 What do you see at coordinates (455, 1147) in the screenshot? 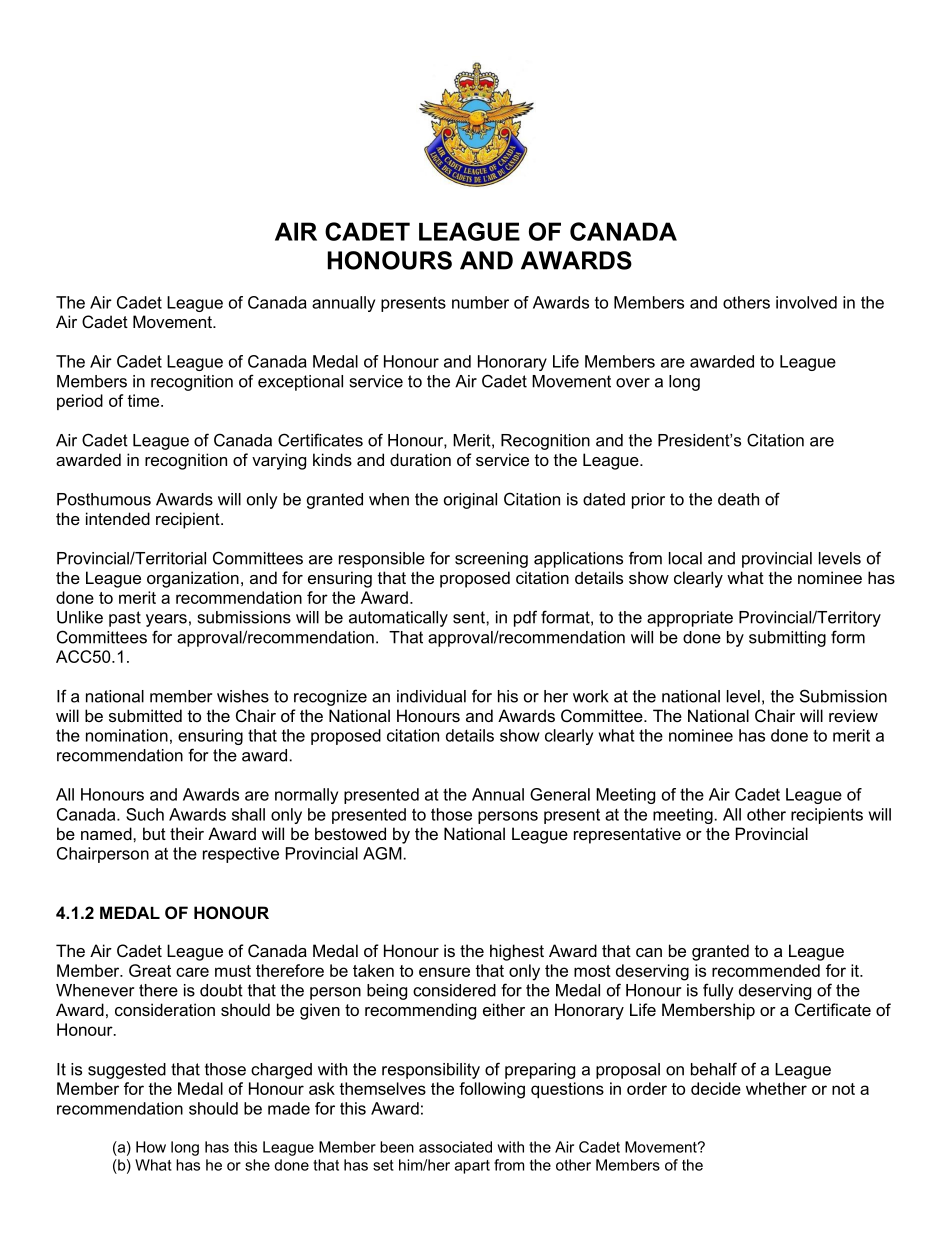
I see `associated` at bounding box center [455, 1147].
